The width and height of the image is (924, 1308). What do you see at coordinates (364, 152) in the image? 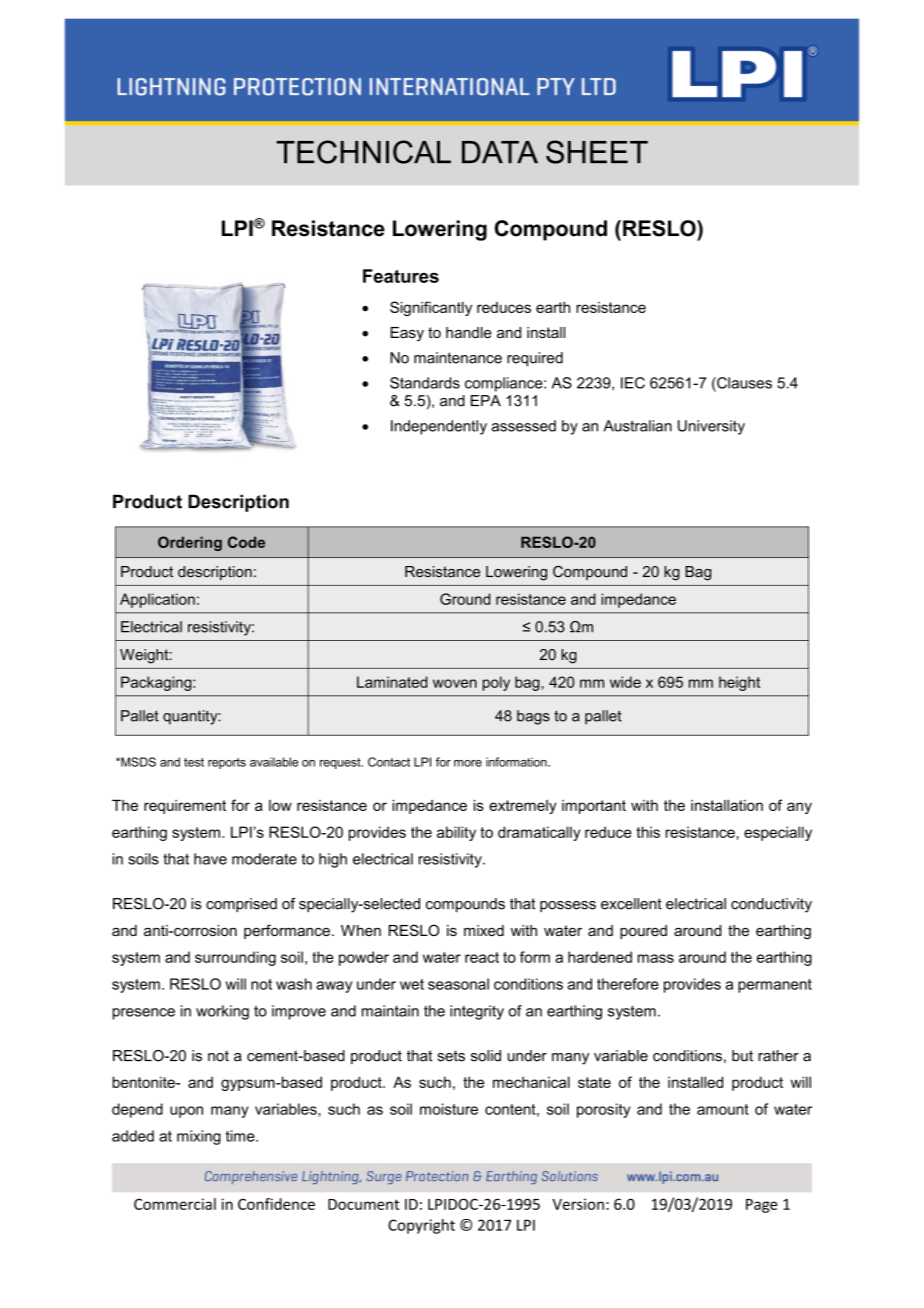
I see `TECHNICAL` at bounding box center [364, 152].
